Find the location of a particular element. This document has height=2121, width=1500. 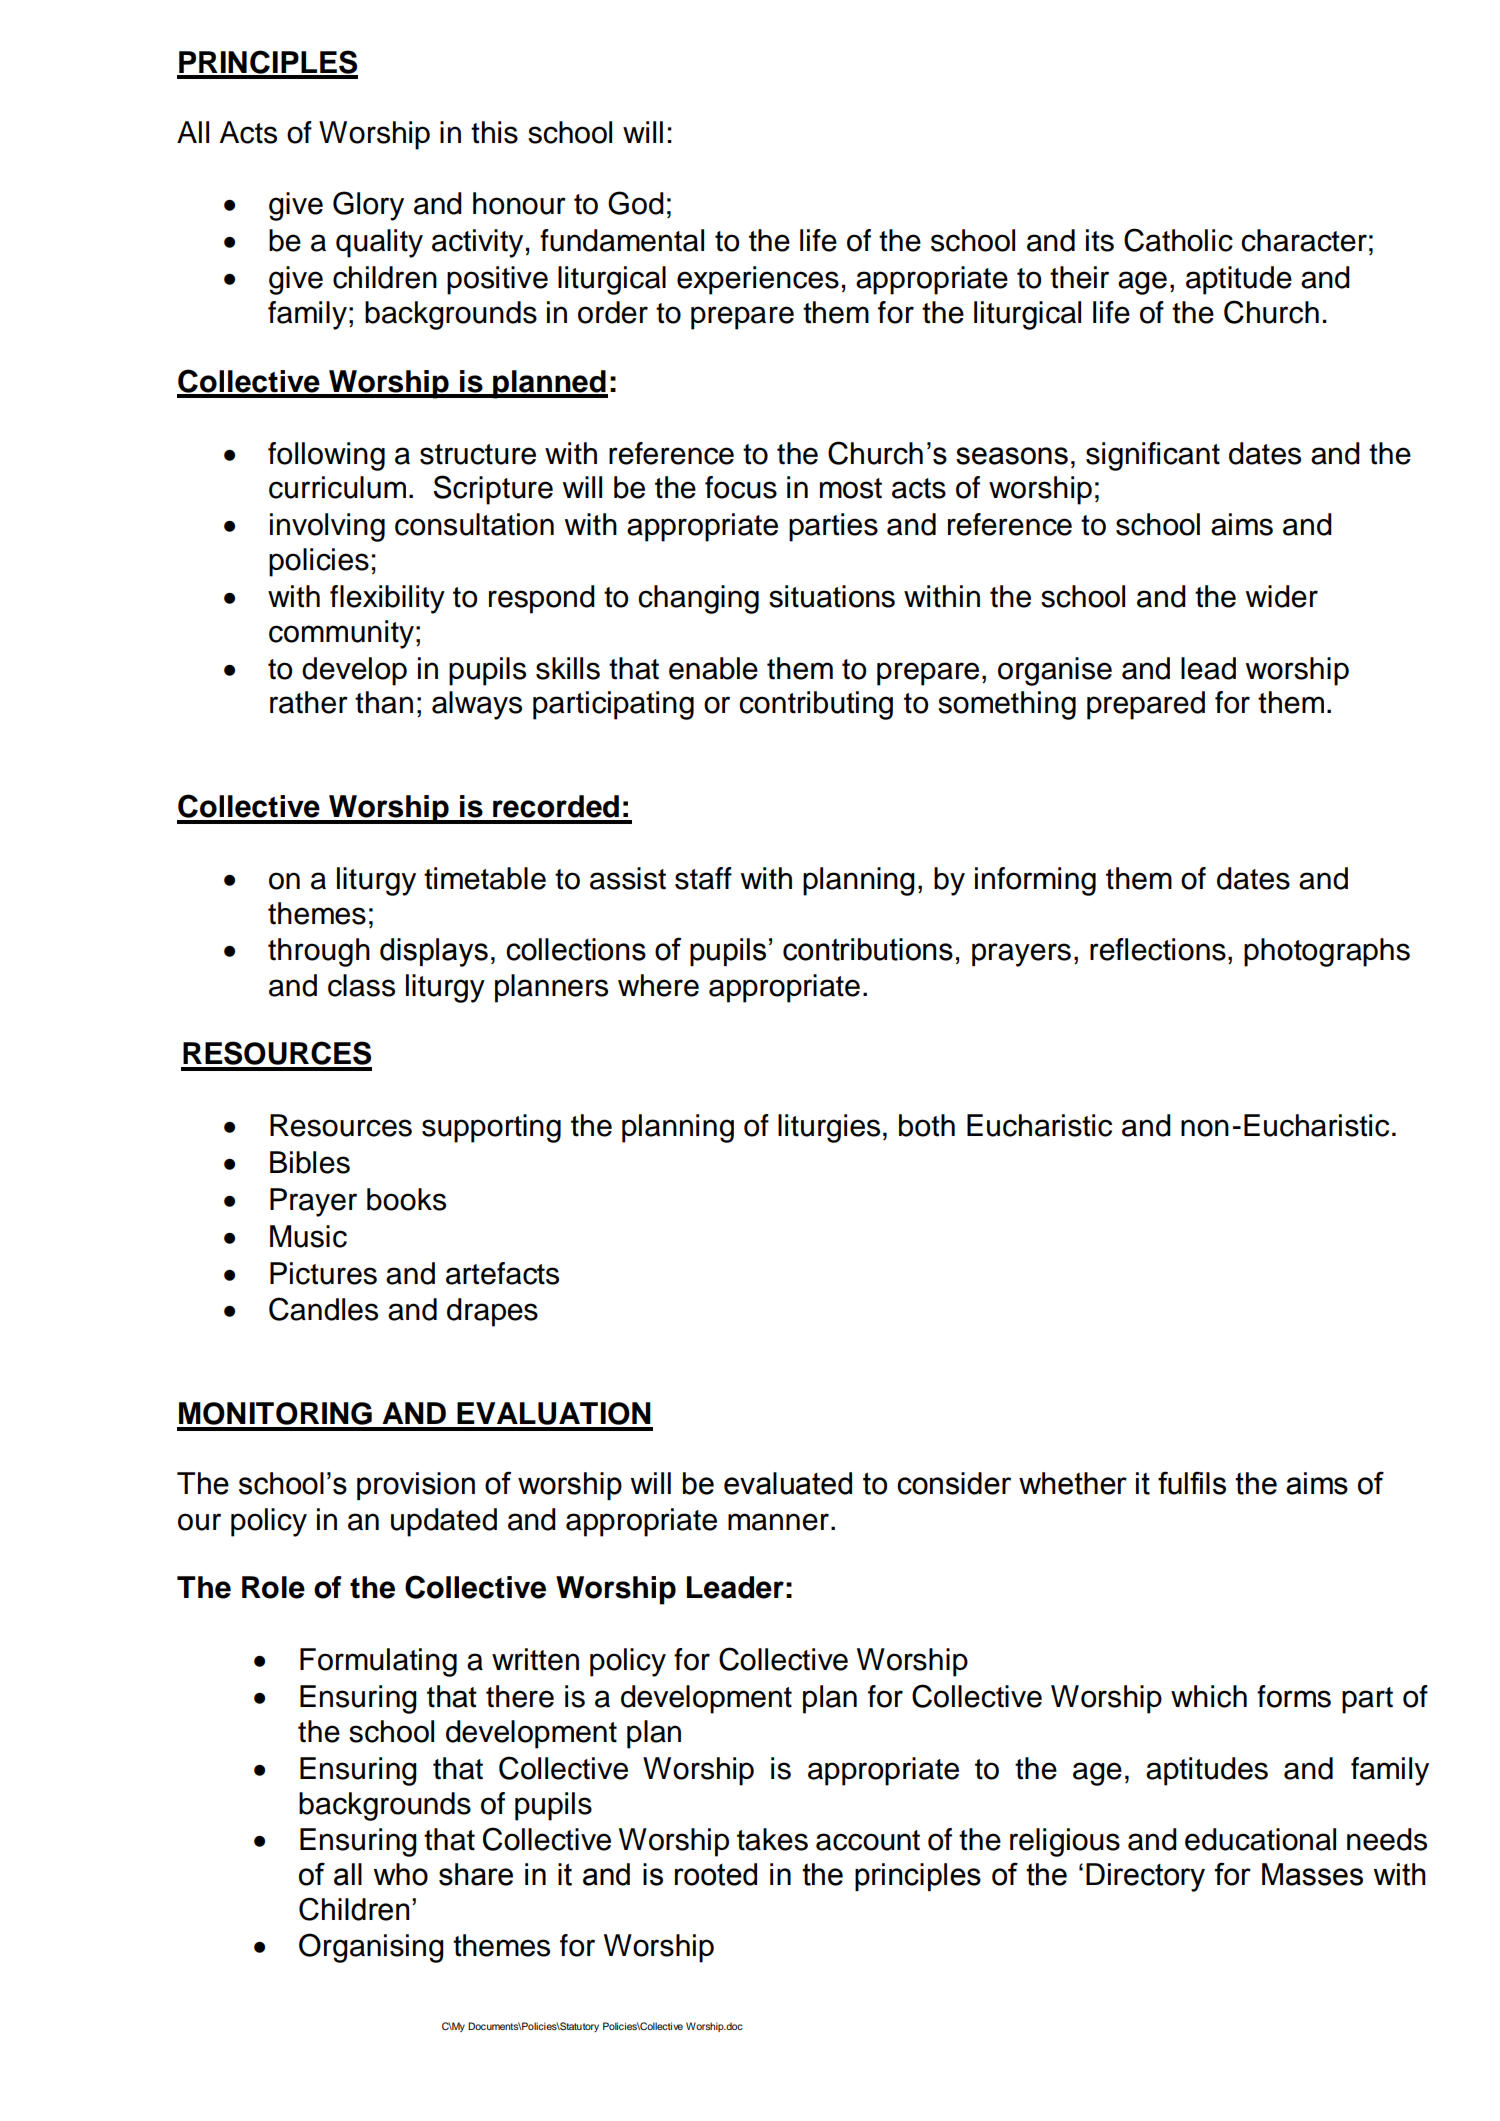

reflections is located at coordinates (1158, 949).
